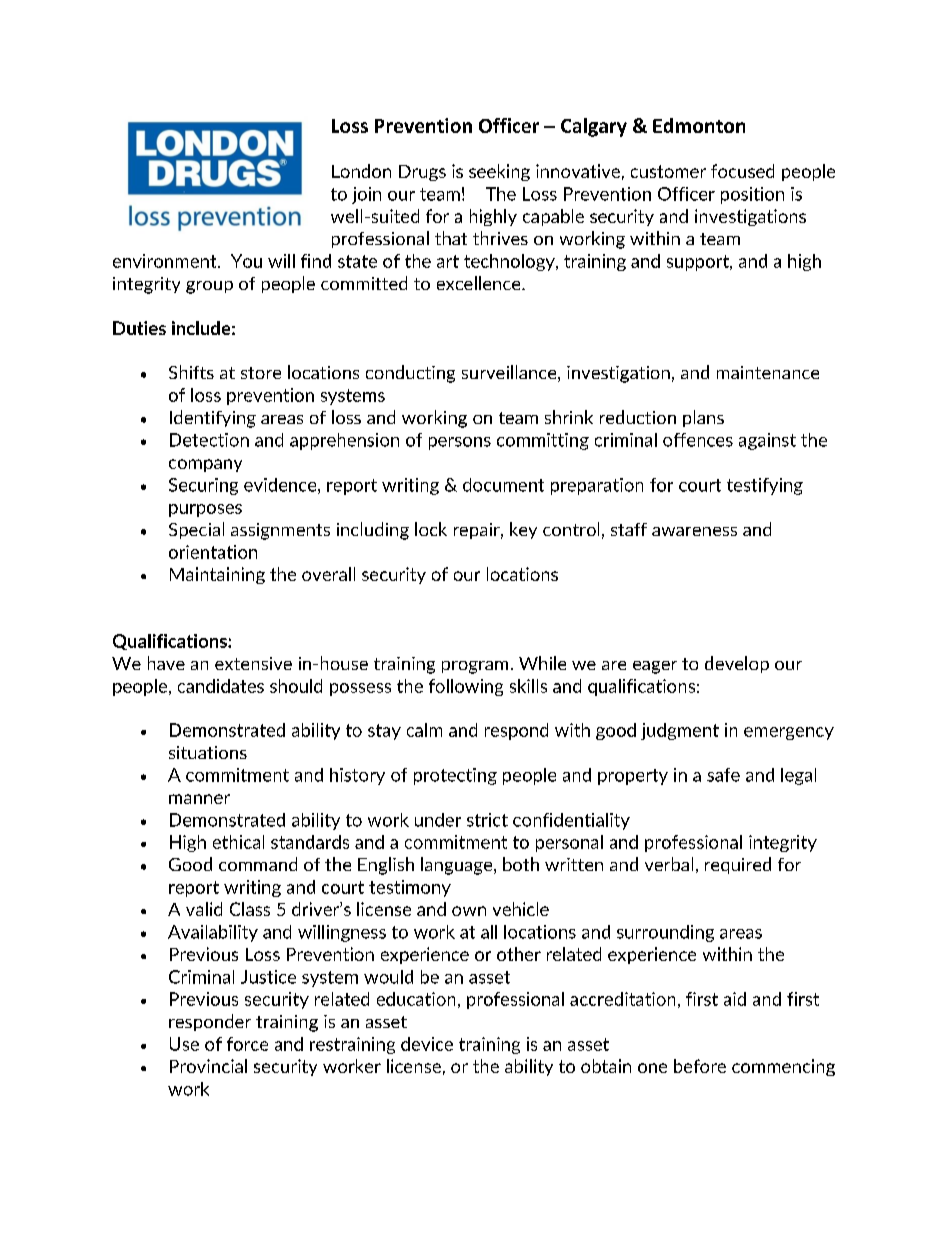 This page has height=1233, width=952. What do you see at coordinates (499, 172) in the page?
I see `seeking` at bounding box center [499, 172].
